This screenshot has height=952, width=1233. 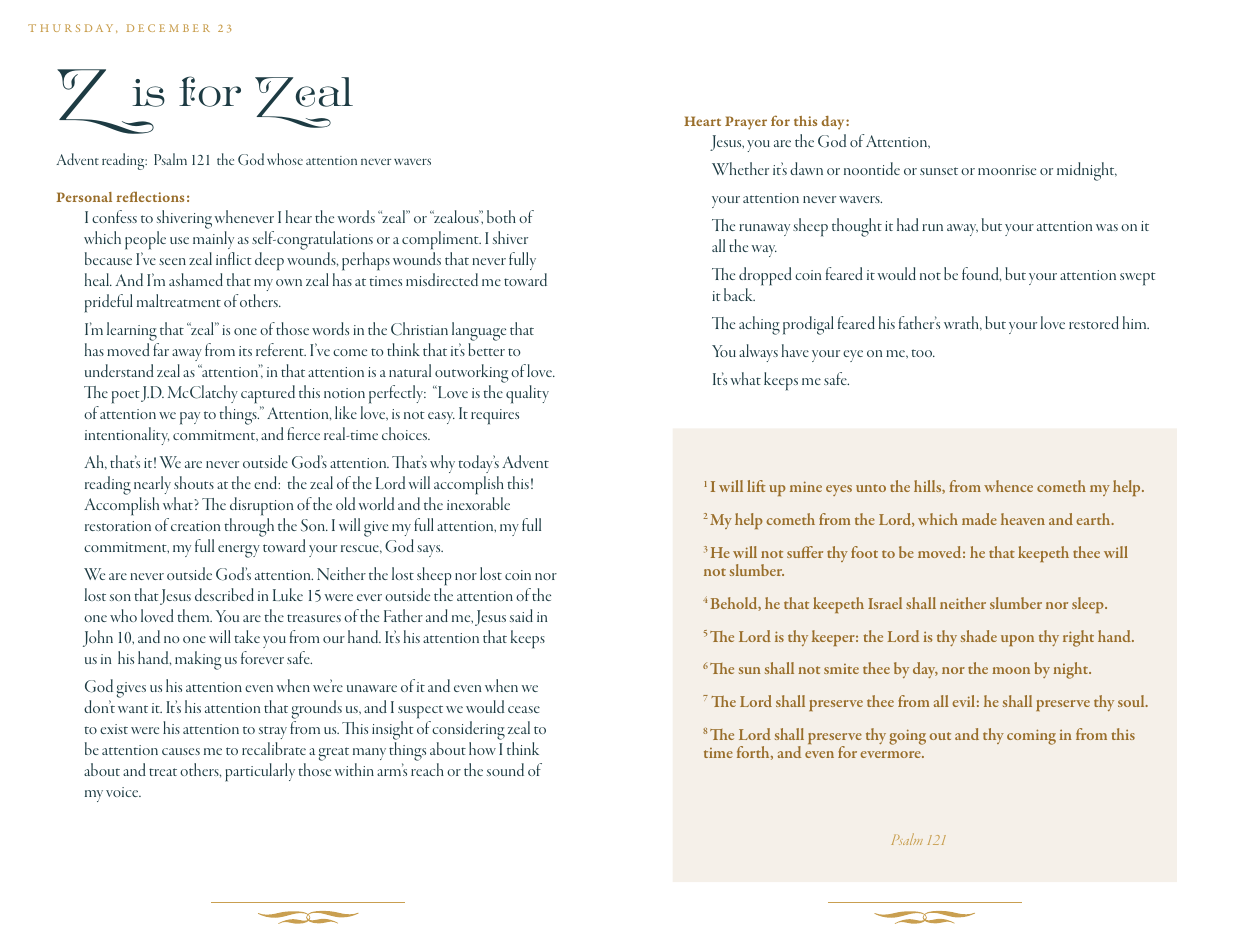 I want to click on coming, so click(x=1031, y=737).
